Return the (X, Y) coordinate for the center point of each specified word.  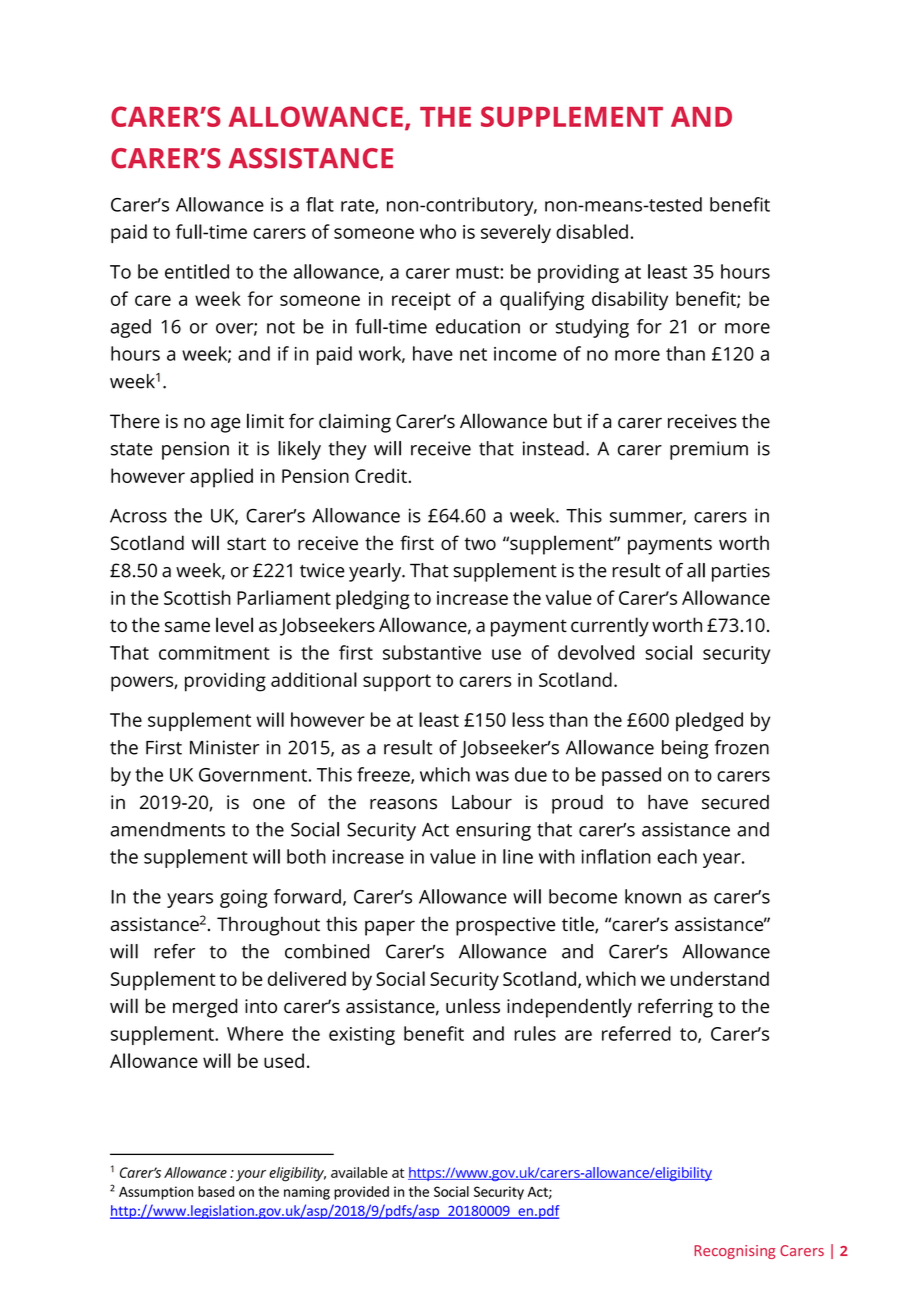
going (244, 898)
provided (361, 1193)
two (480, 543)
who (438, 231)
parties (741, 572)
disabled (592, 231)
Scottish (197, 597)
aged (130, 328)
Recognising (734, 1252)
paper (390, 928)
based (216, 1191)
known (653, 896)
